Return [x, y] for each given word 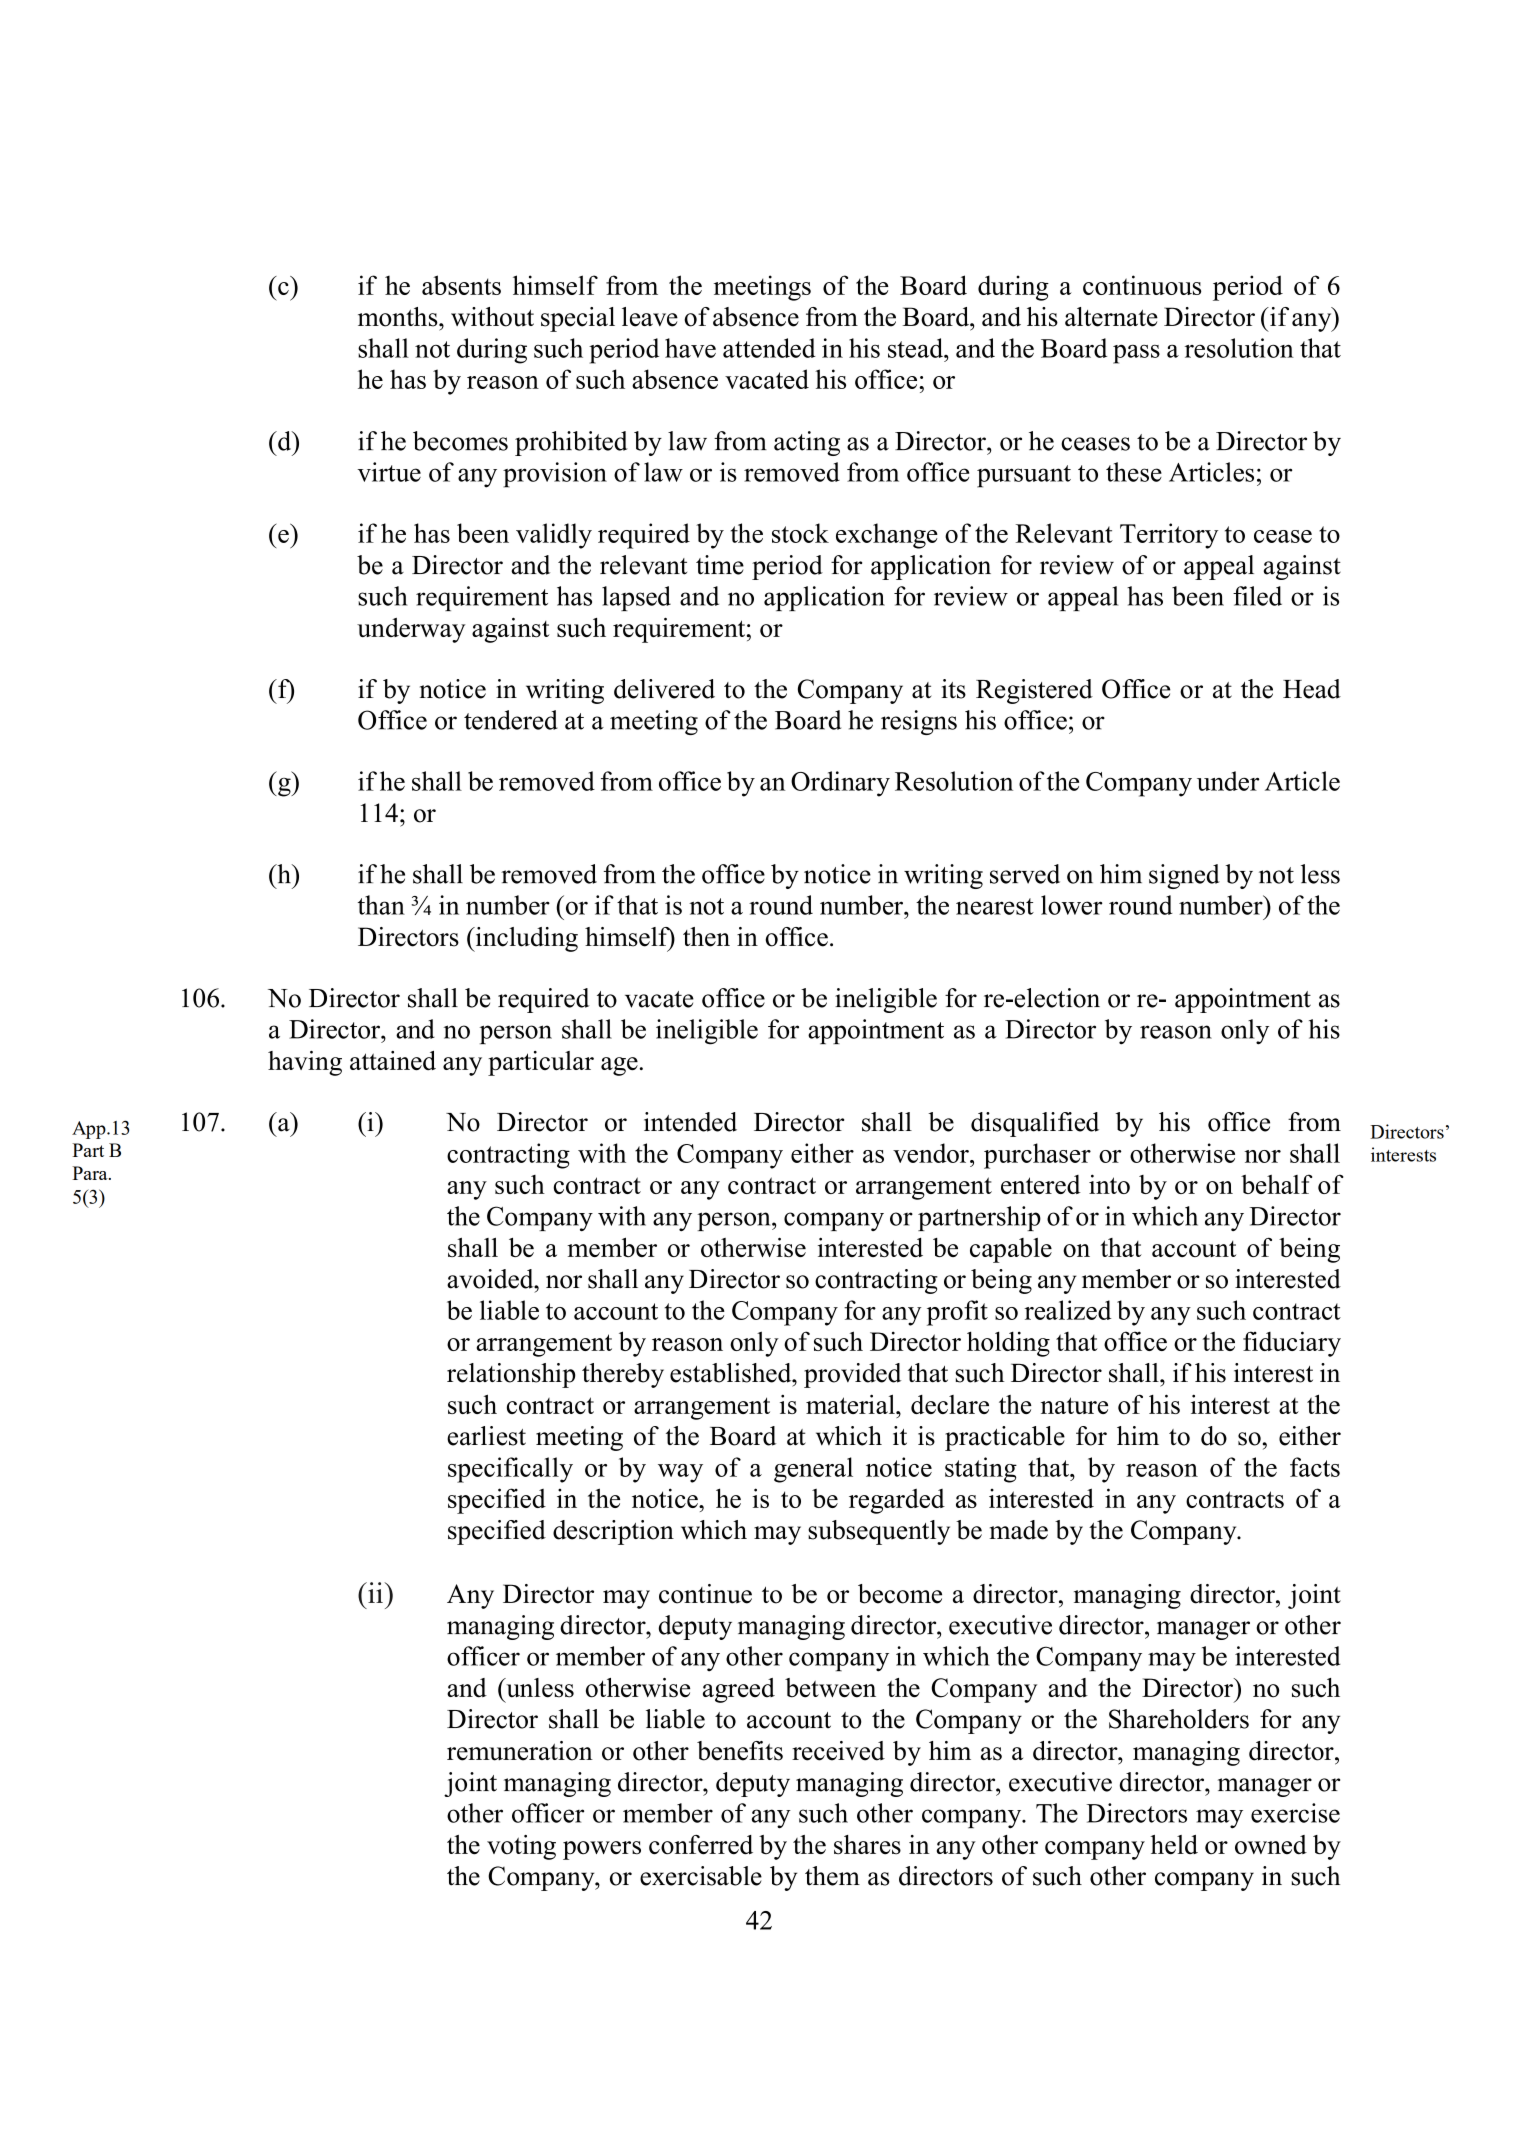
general [813, 1470]
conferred [701, 1845]
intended [690, 1122]
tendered [511, 720]
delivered [664, 689]
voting [521, 1847]
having [305, 1063]
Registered [1034, 691]
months [399, 317]
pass [1136, 354]
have [690, 348]
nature [1074, 1405]
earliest [486, 1436]
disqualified [1035, 1124]
